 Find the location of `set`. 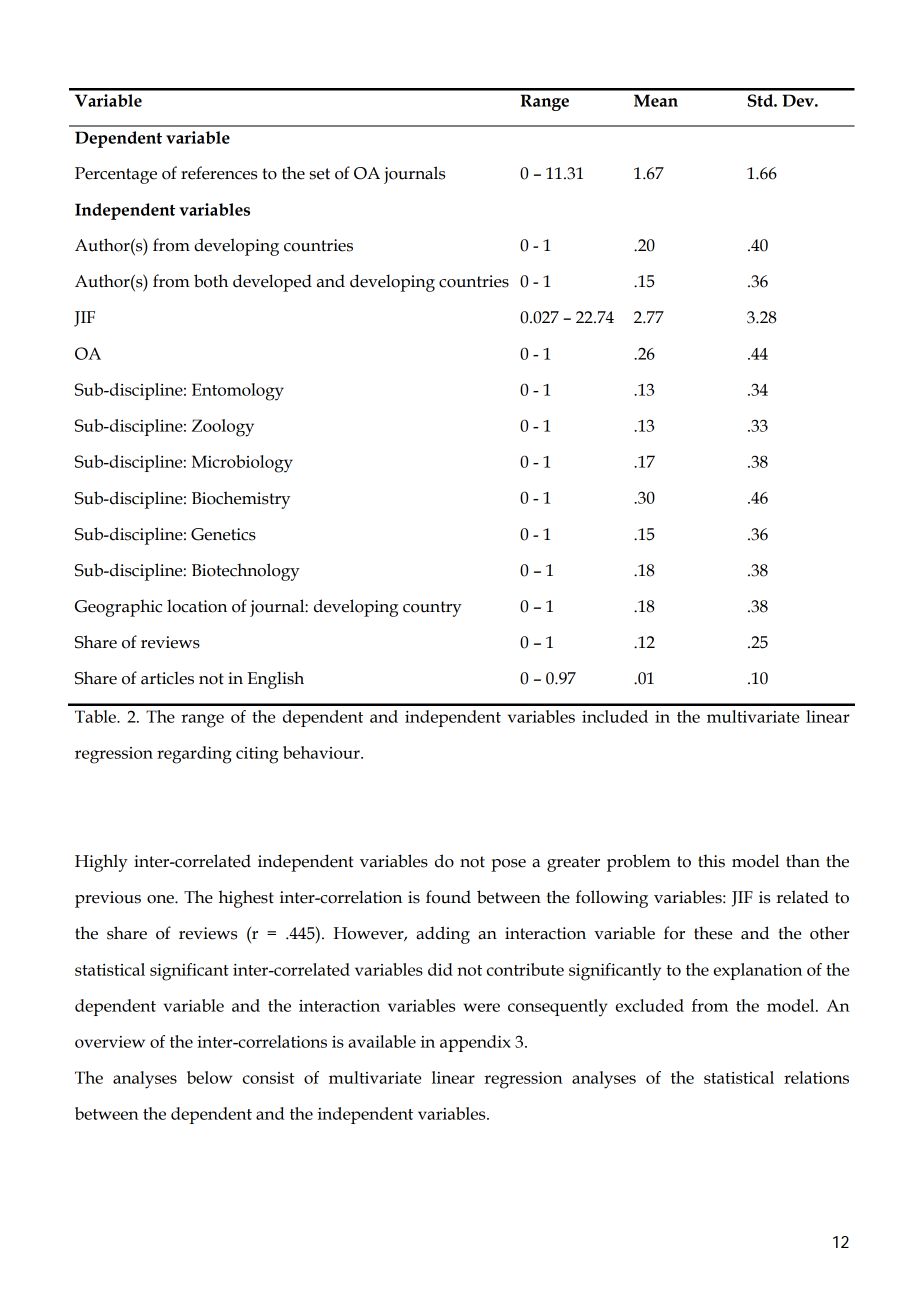

set is located at coordinates (320, 174).
